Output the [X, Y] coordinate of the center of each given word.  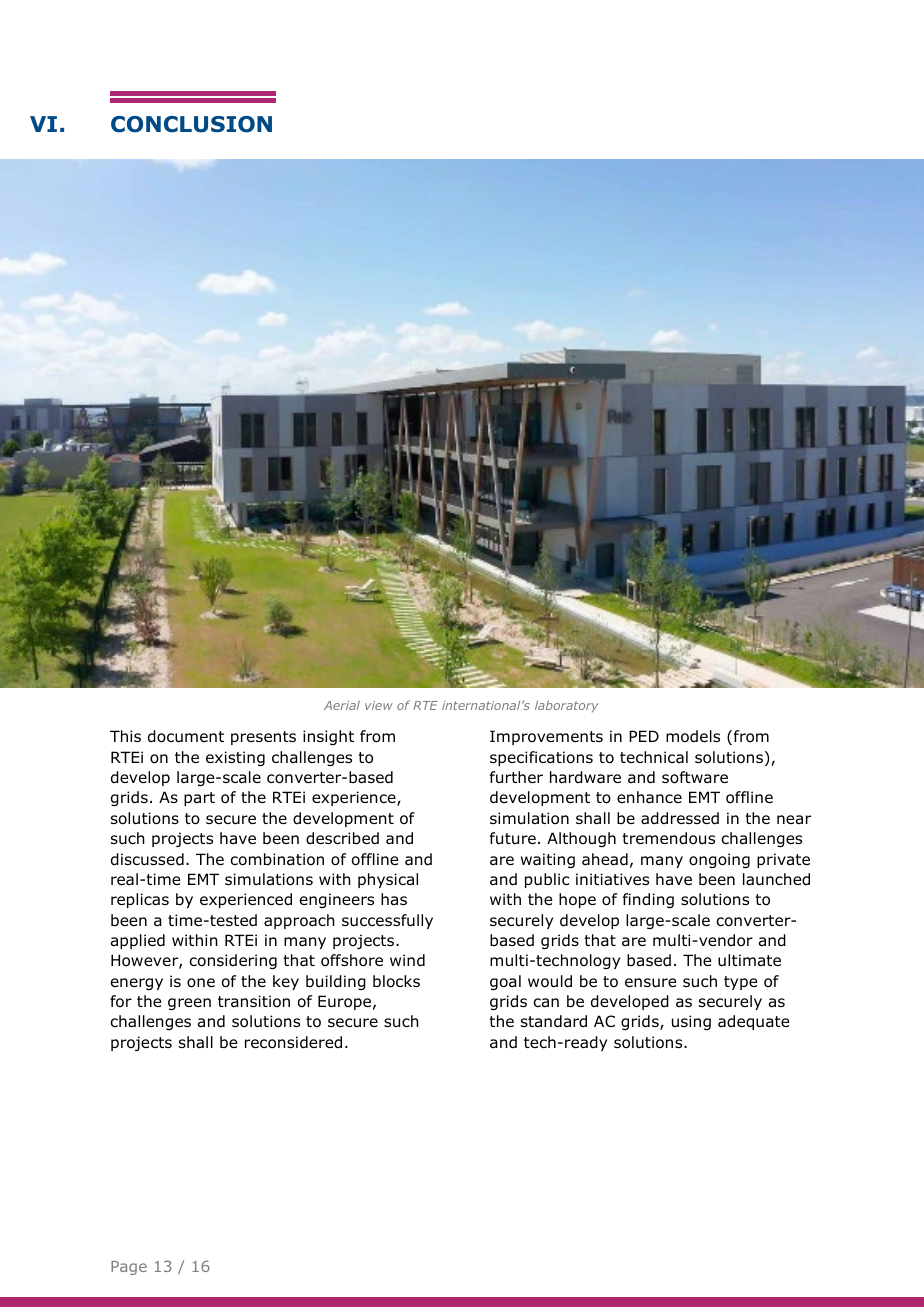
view [378, 705]
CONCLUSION [191, 124]
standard [554, 1021]
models [693, 736]
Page [129, 1268]
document [186, 736]
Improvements [546, 737]
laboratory [566, 706]
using [691, 1022]
